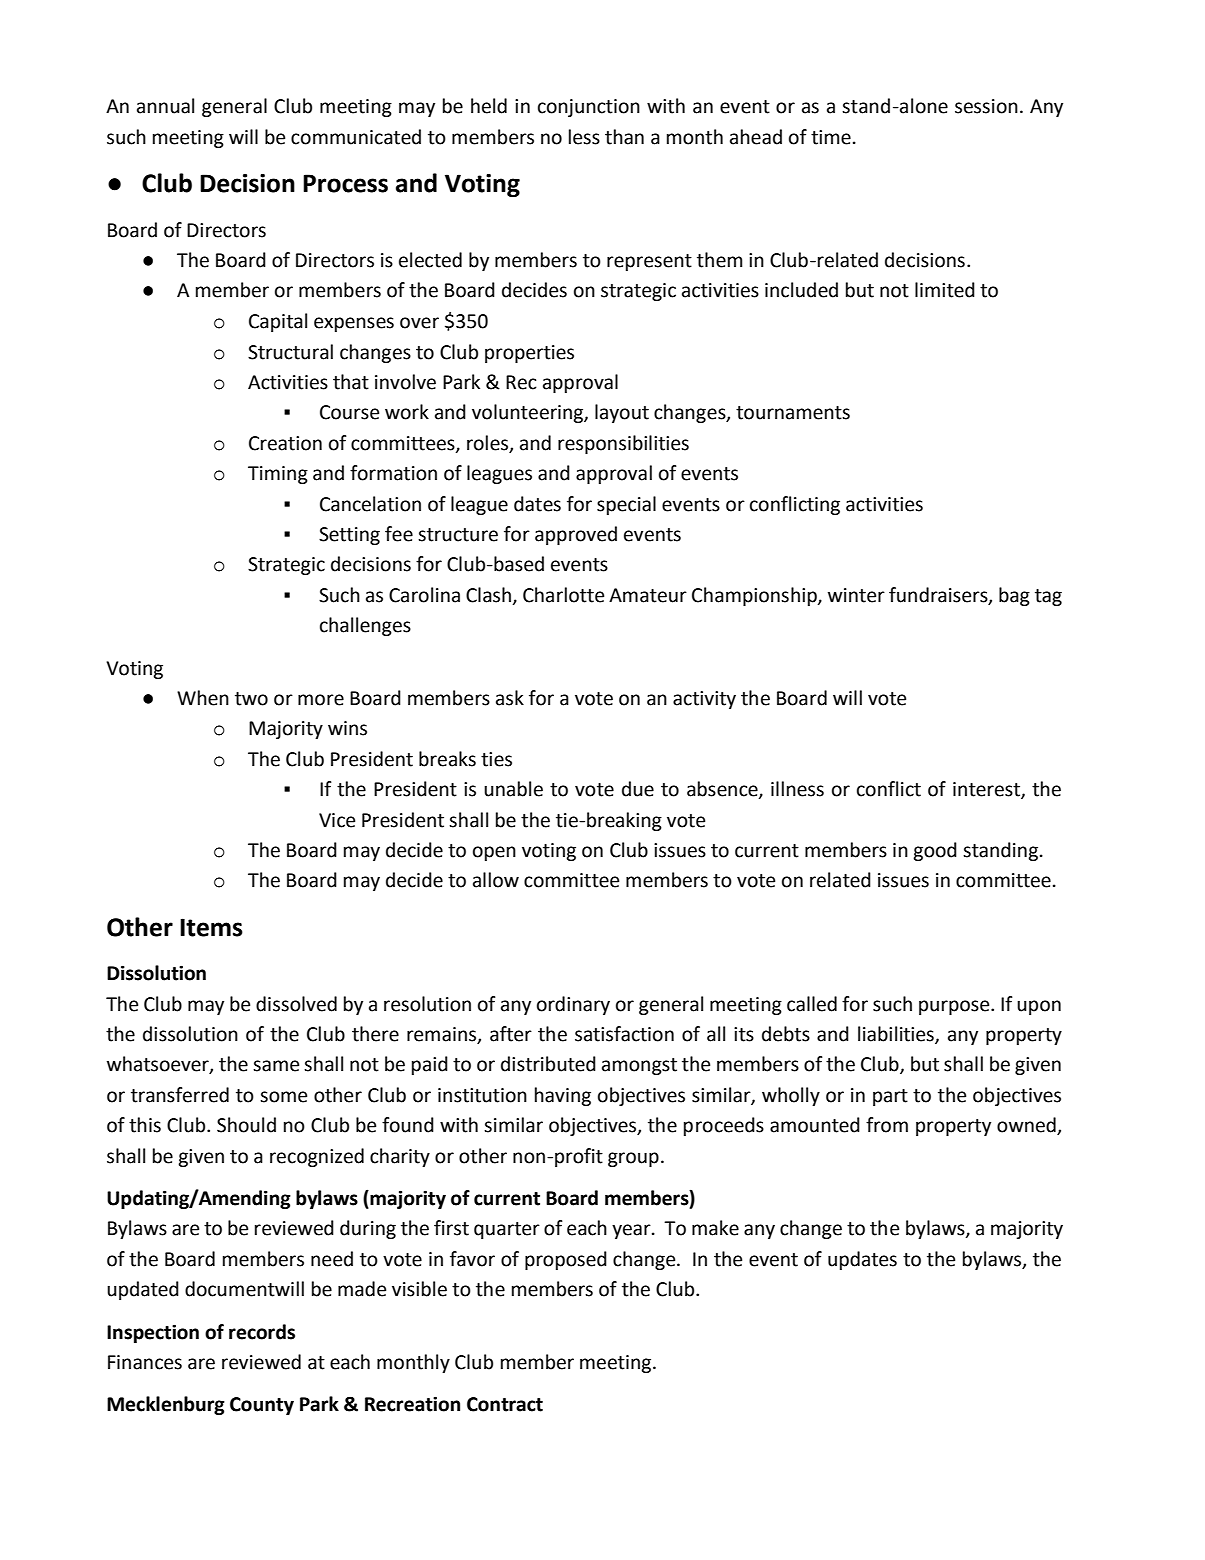 This page has width=1205, height=1560. What do you see at coordinates (715, 1228) in the page?
I see `make` at bounding box center [715, 1228].
